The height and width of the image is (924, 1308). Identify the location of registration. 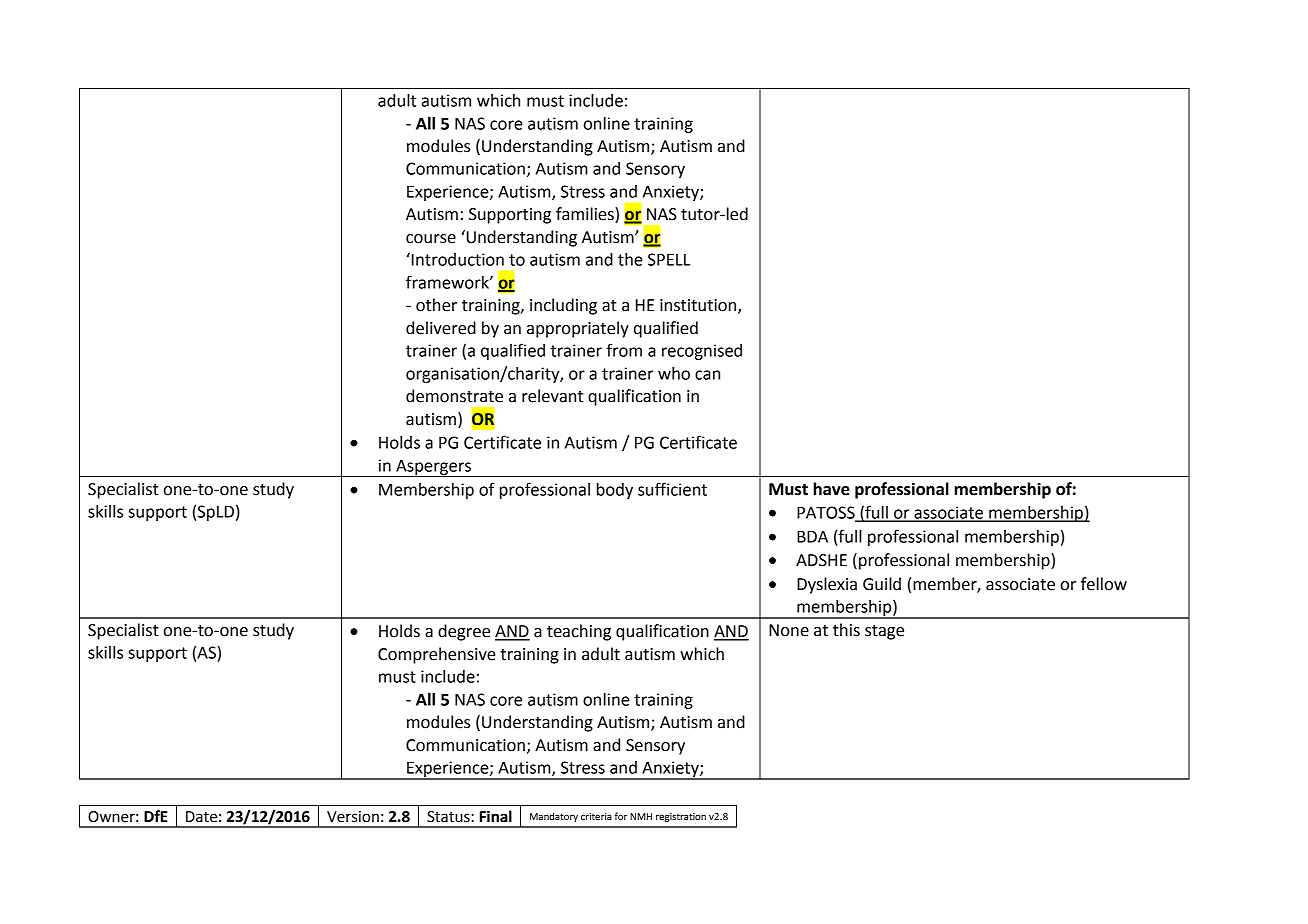
(681, 817).
